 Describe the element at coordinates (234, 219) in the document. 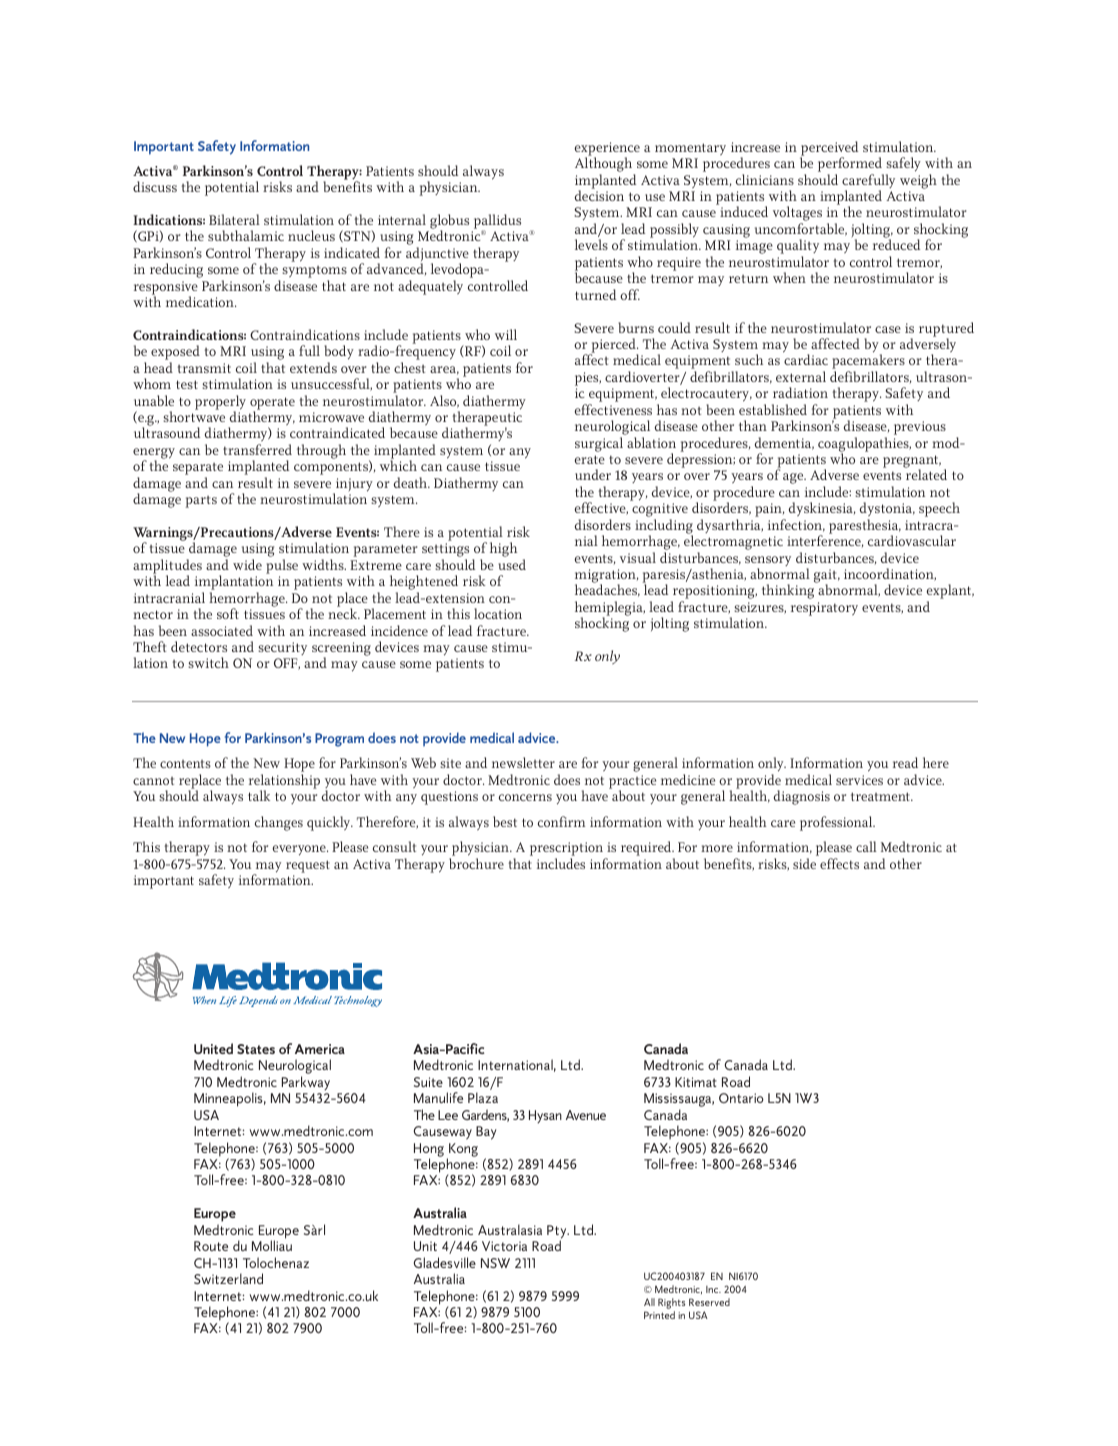

I see `Bilateral` at that location.
